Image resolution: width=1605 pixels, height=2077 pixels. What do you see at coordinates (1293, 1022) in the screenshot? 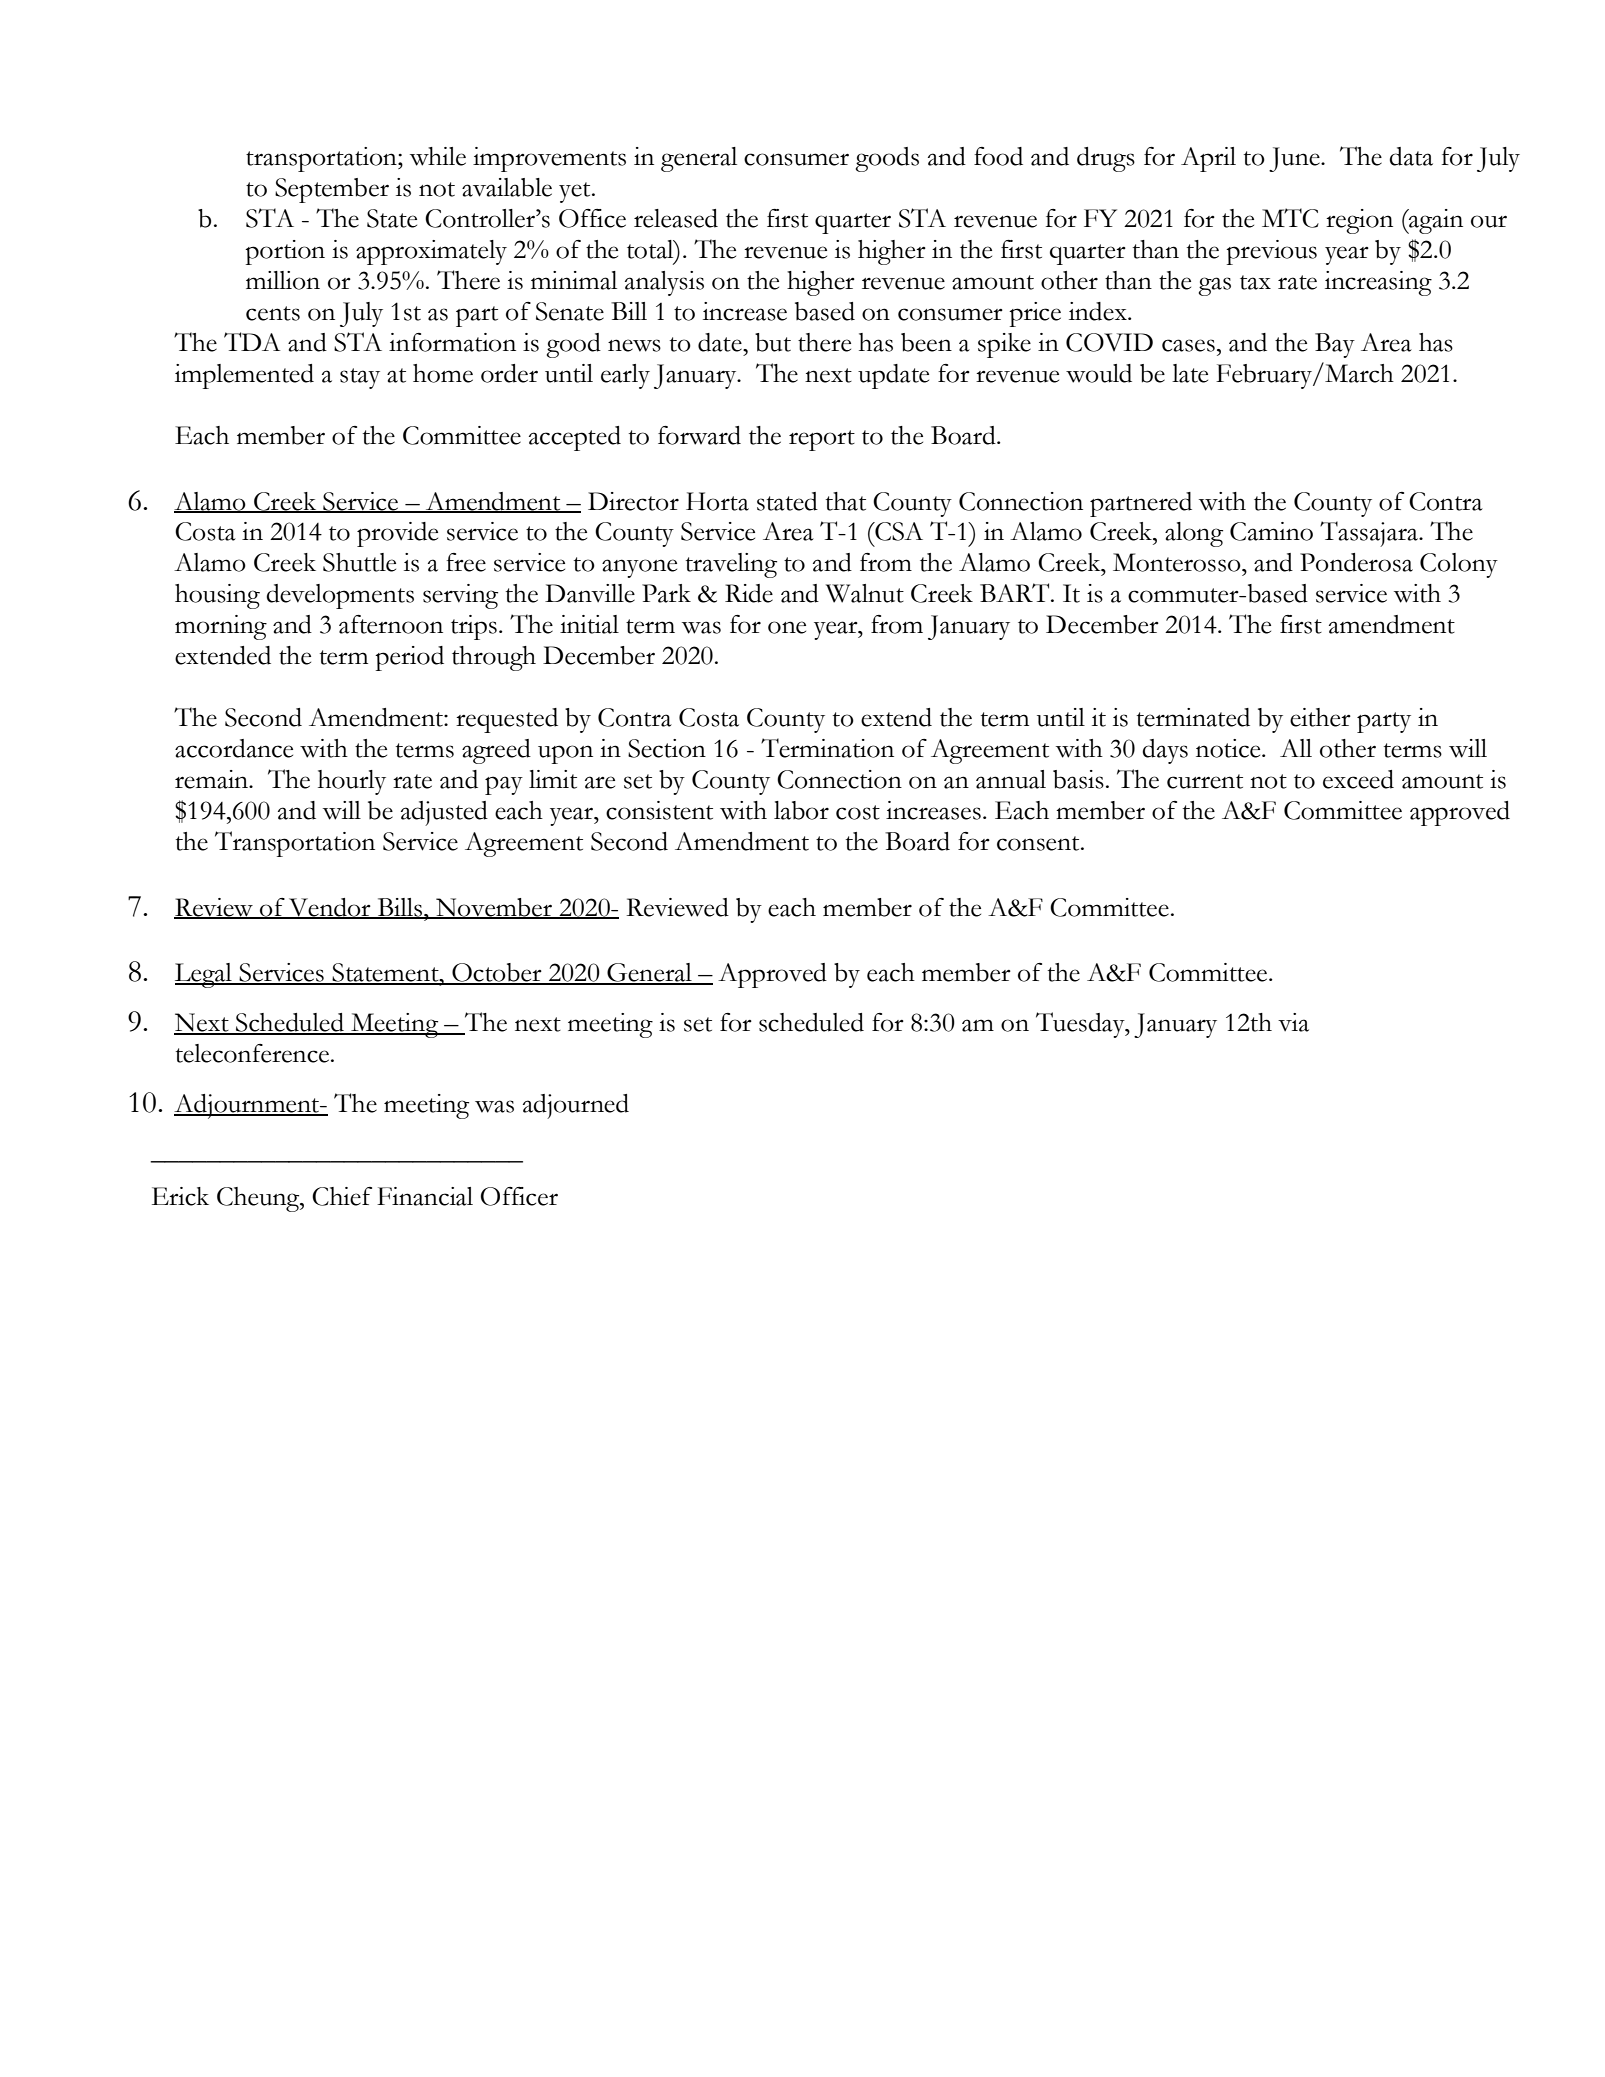
I see `via` at bounding box center [1293, 1022].
